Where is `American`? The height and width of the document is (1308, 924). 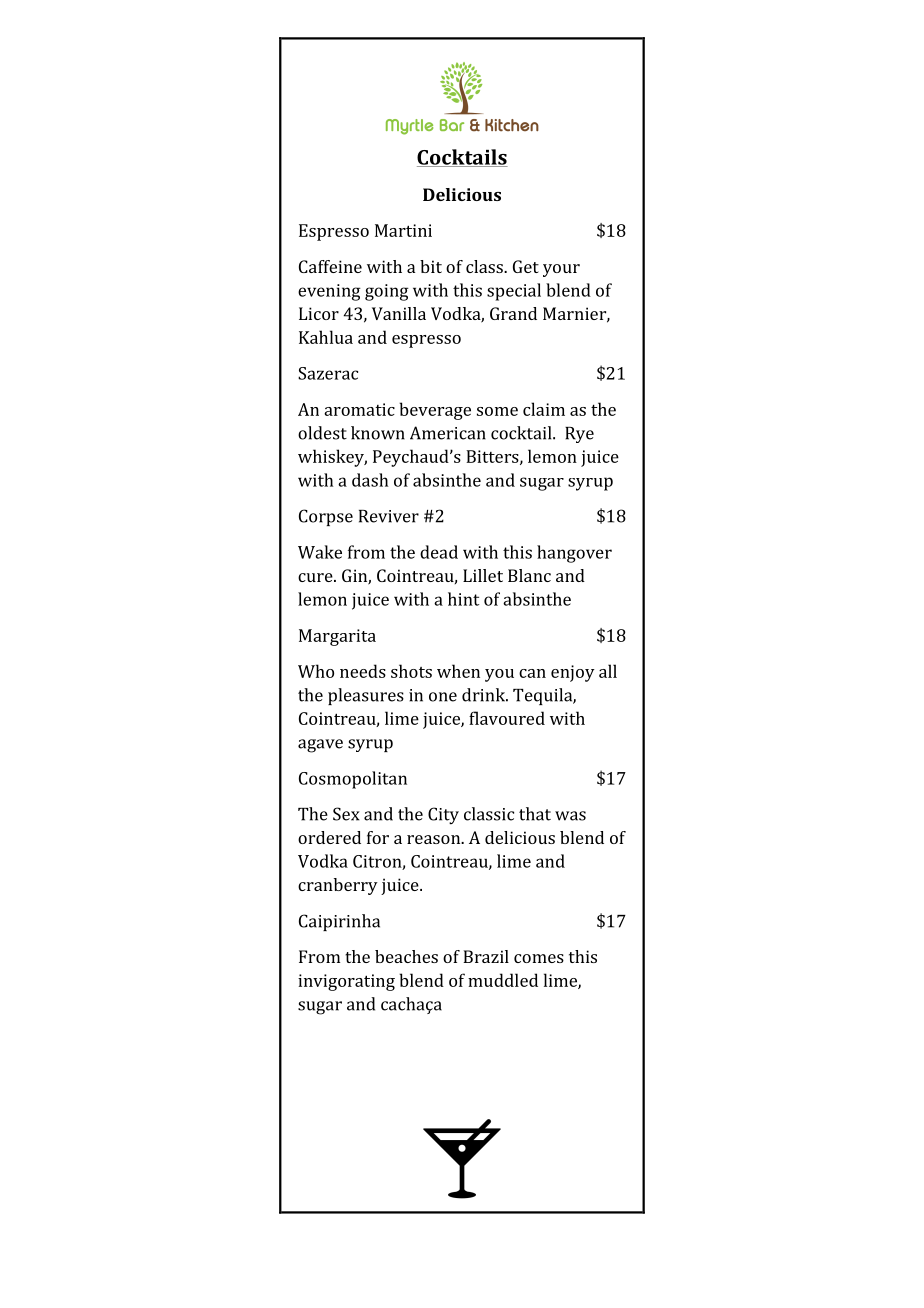 American is located at coordinates (448, 433).
